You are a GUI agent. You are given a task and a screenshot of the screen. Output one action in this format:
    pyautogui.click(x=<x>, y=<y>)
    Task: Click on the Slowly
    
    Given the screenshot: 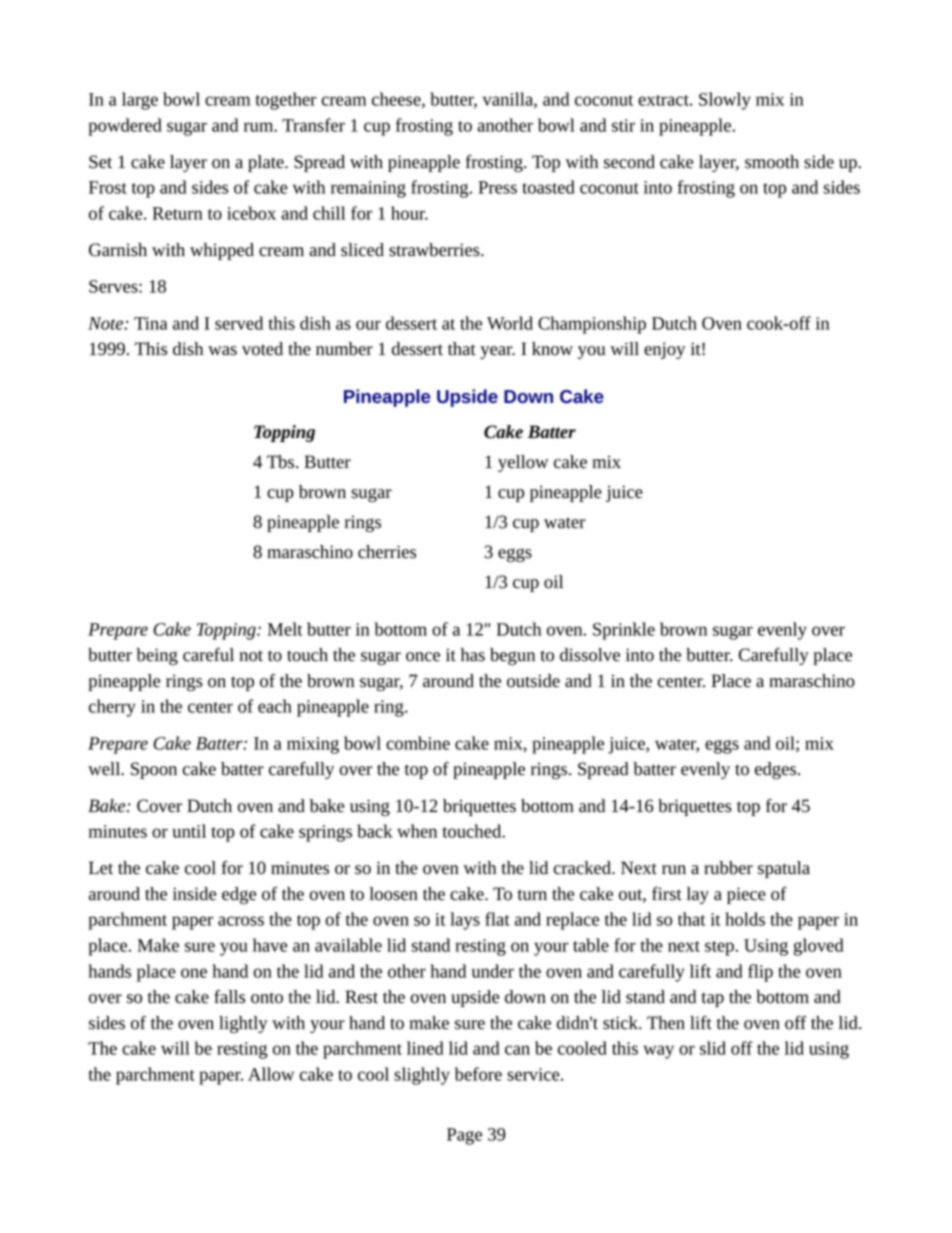 What is the action you would take?
    pyautogui.click(x=725, y=101)
